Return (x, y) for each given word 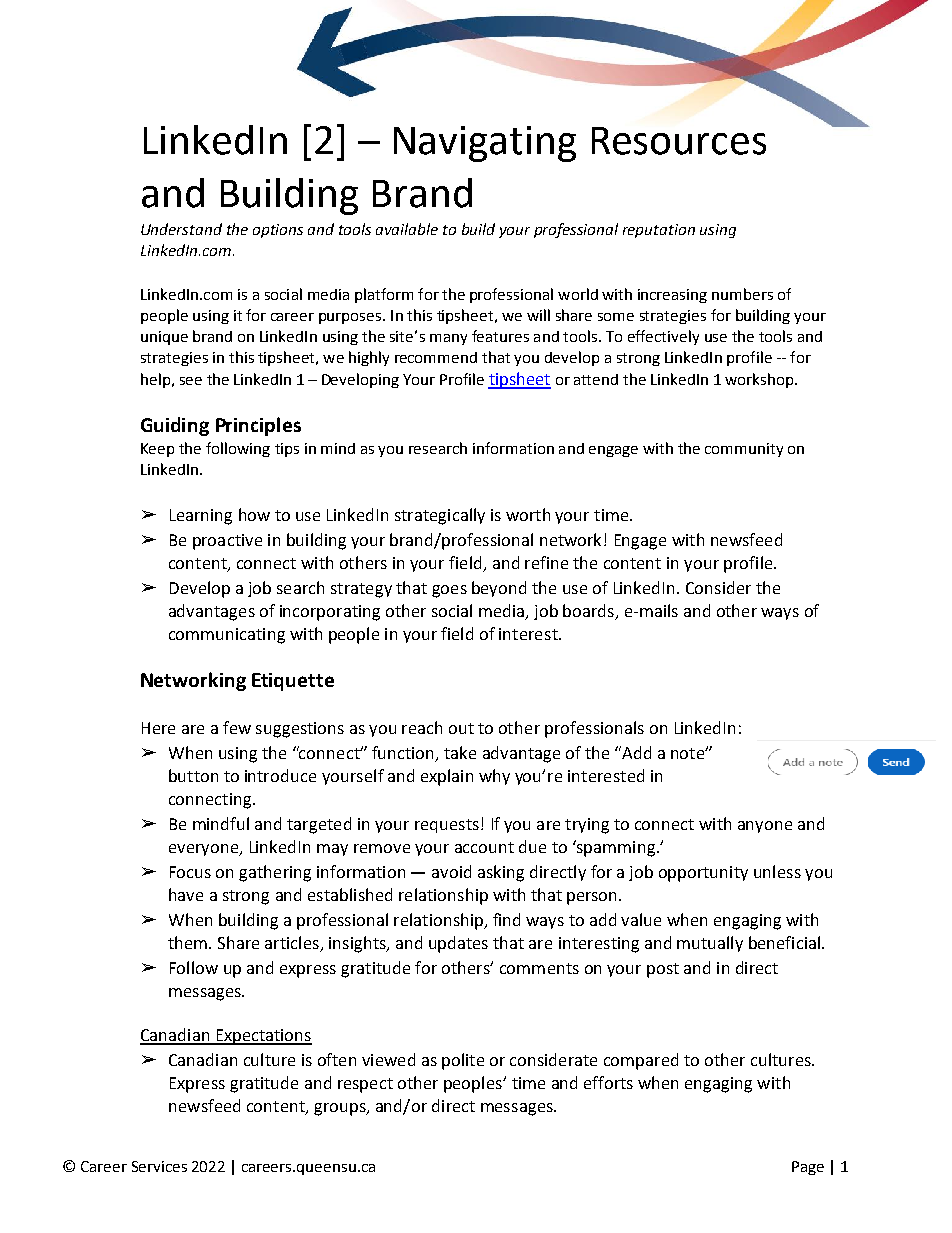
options (278, 231)
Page (808, 1168)
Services (159, 1166)
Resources (679, 141)
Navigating (485, 144)
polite (463, 1061)
